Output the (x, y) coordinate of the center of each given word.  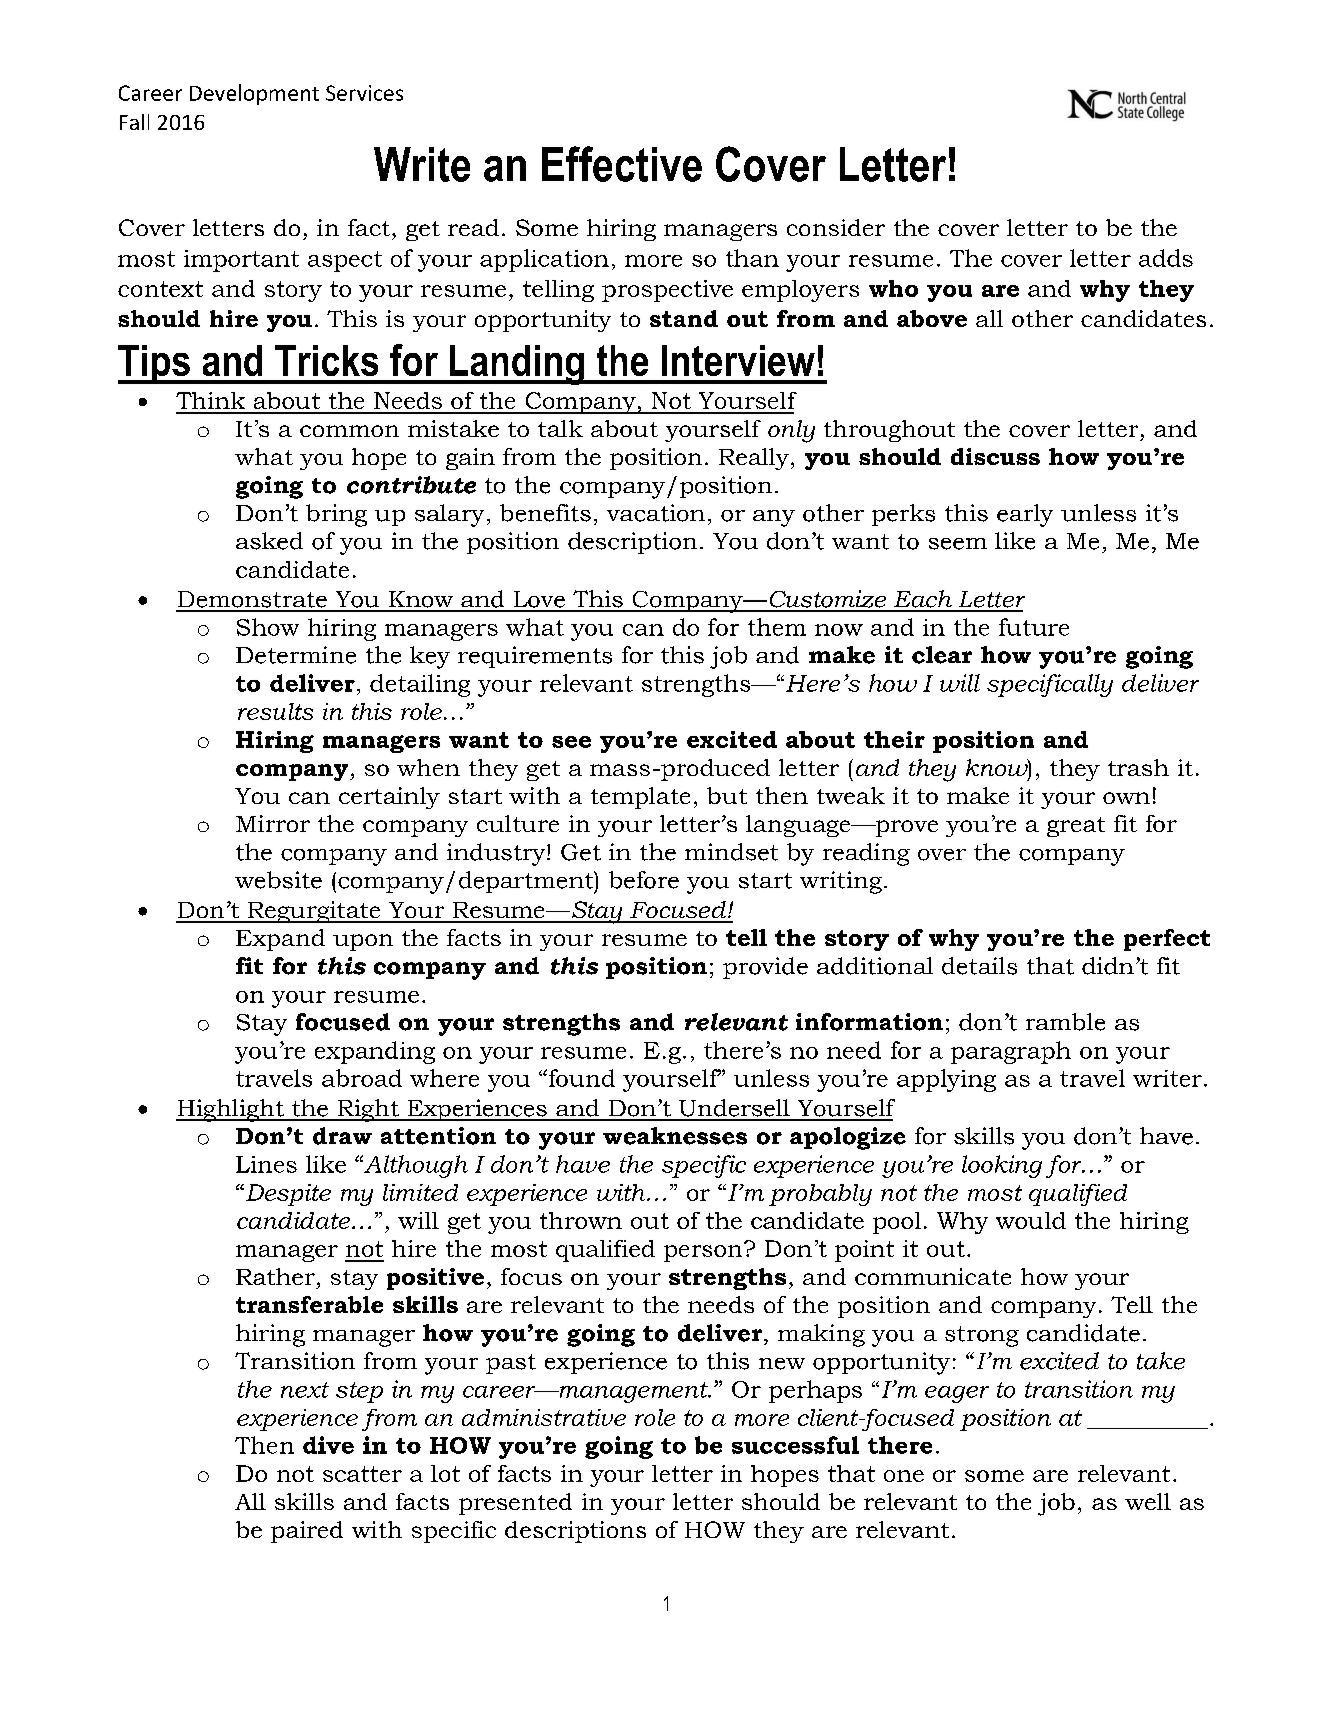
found (580, 1078)
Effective (622, 164)
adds (1166, 258)
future (1034, 627)
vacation (656, 513)
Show (268, 627)
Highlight (231, 1110)
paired (307, 1532)
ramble (1065, 1022)
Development (254, 94)
